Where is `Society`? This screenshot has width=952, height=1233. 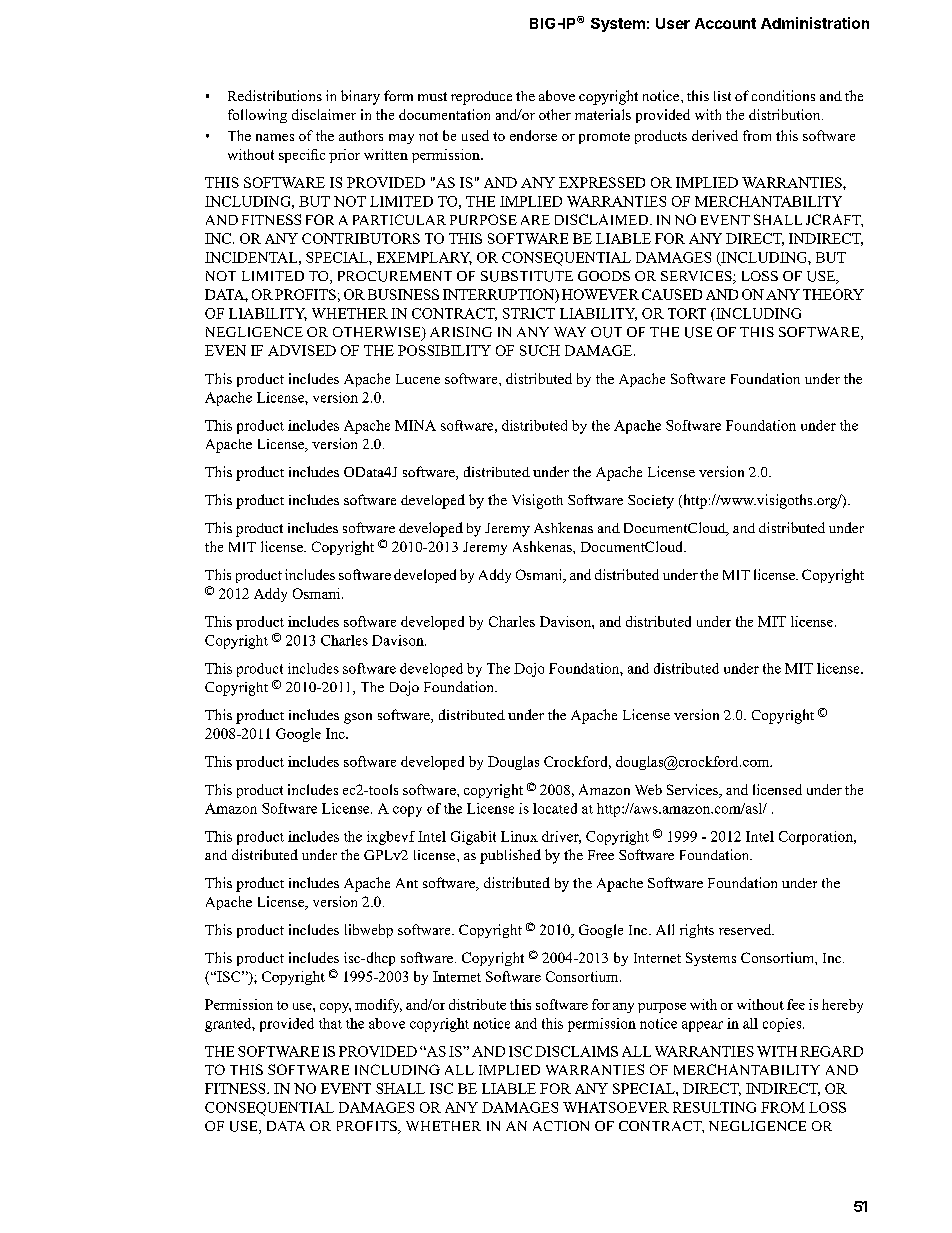
Society is located at coordinates (651, 502).
